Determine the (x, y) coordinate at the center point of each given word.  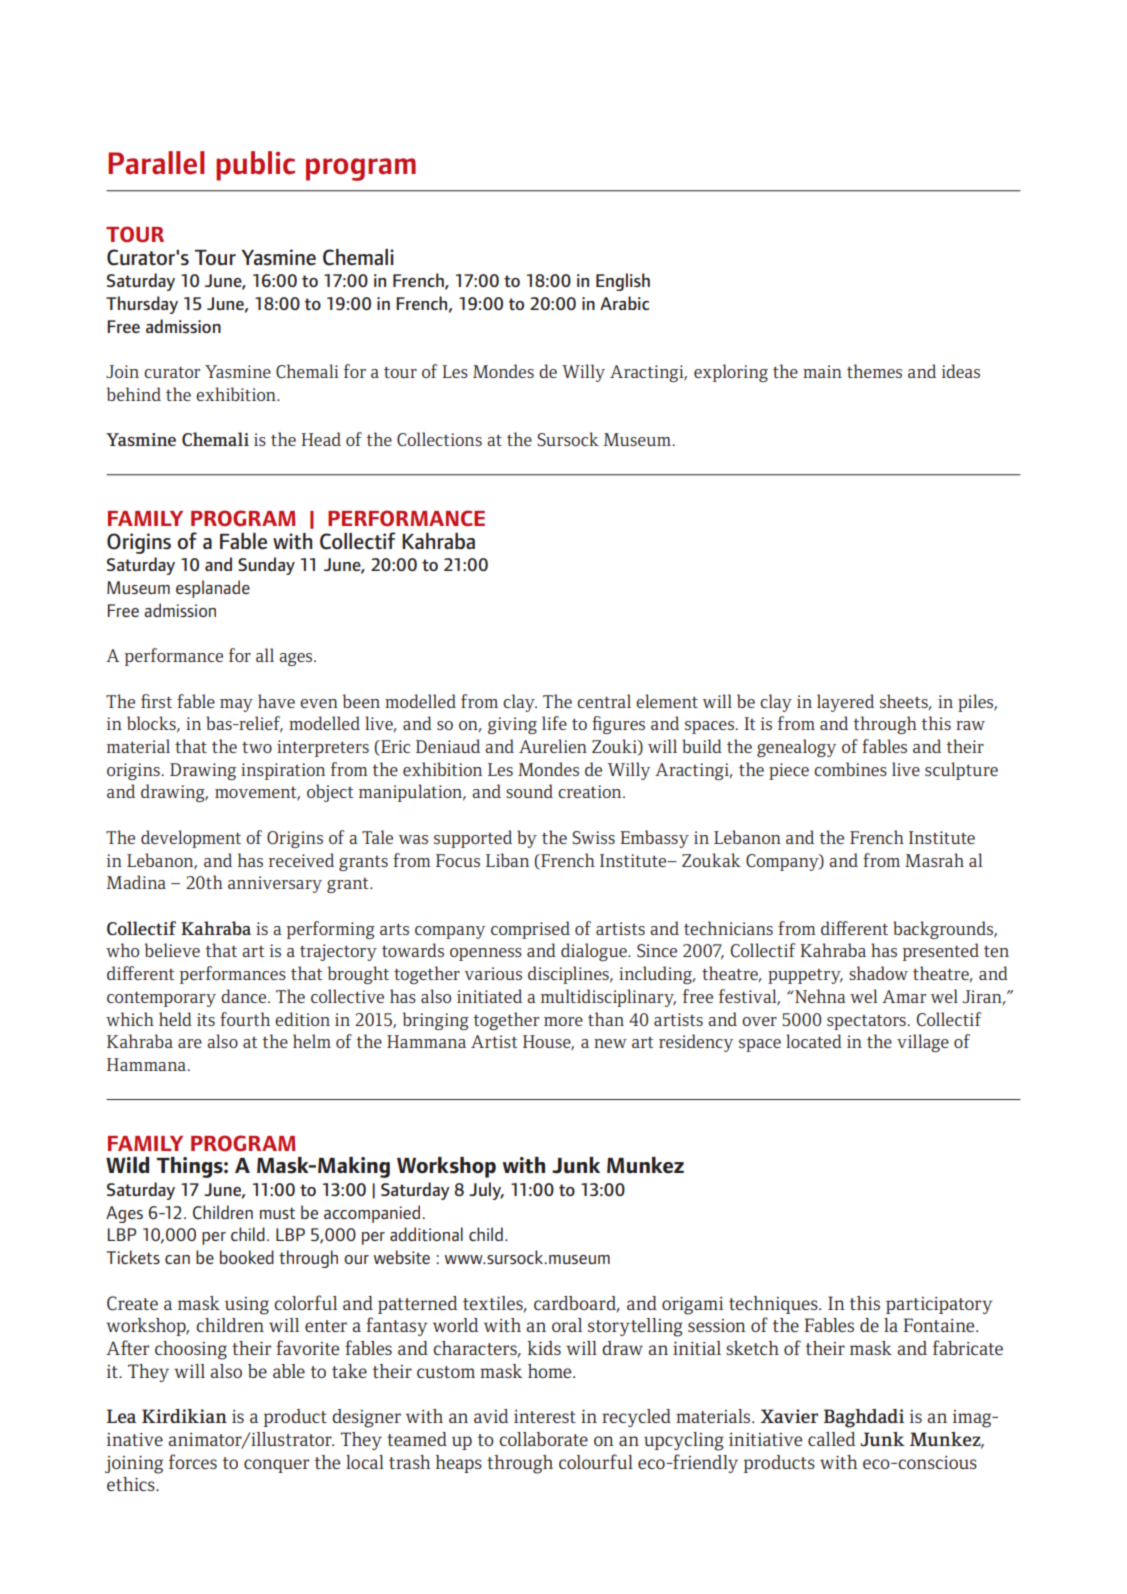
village (923, 1043)
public (255, 166)
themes (874, 371)
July (486, 1191)
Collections (439, 439)
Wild (127, 1165)
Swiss (593, 838)
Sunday (266, 566)
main (822, 371)
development (191, 839)
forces (193, 1461)
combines (850, 769)
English (623, 282)
